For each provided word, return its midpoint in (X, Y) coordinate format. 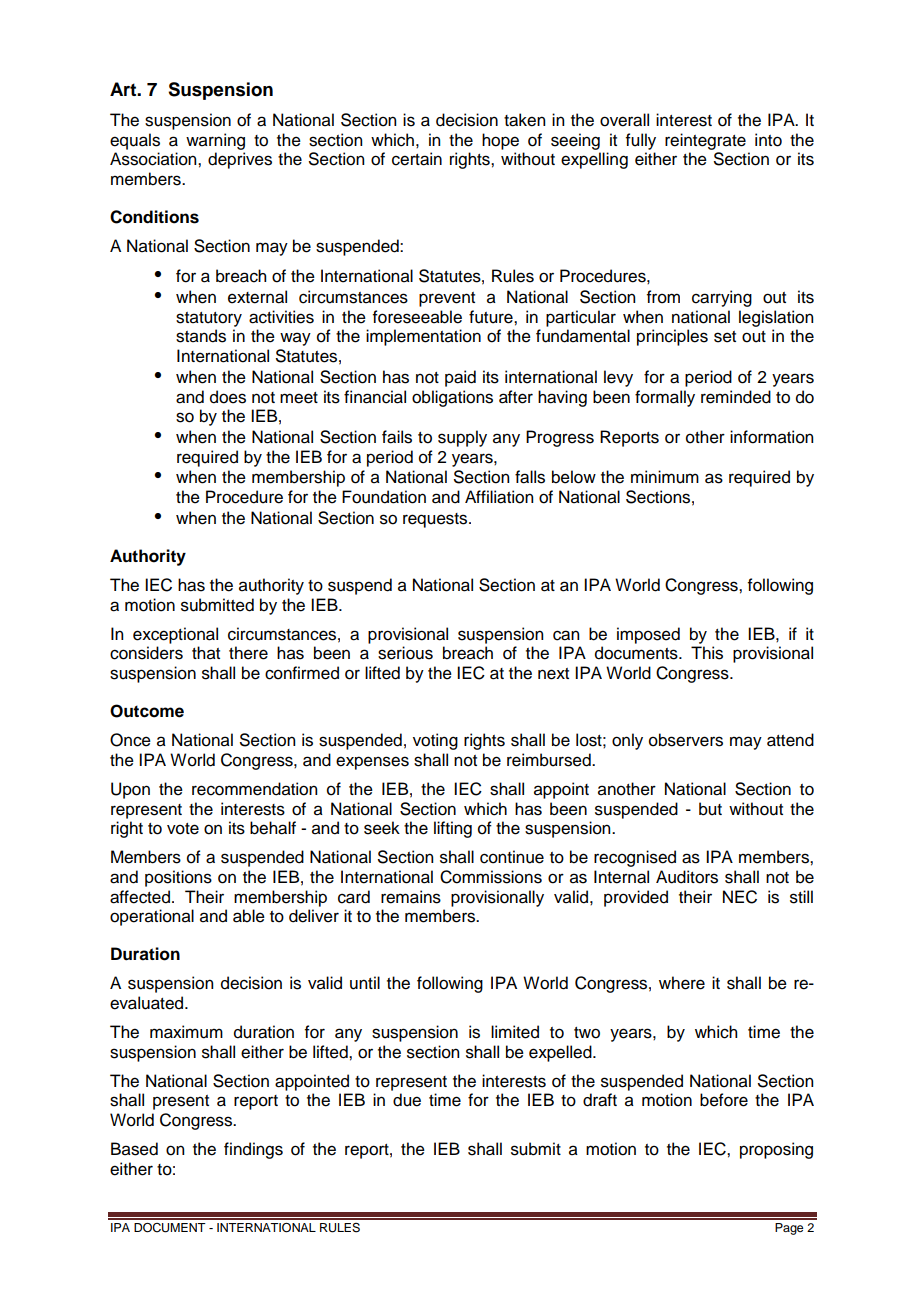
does (228, 397)
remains (411, 897)
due (407, 1100)
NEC (740, 897)
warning (215, 141)
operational (152, 917)
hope (500, 141)
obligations (452, 398)
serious (405, 653)
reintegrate (705, 141)
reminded (736, 397)
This (707, 653)
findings (253, 1150)
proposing (776, 1150)
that (206, 653)
